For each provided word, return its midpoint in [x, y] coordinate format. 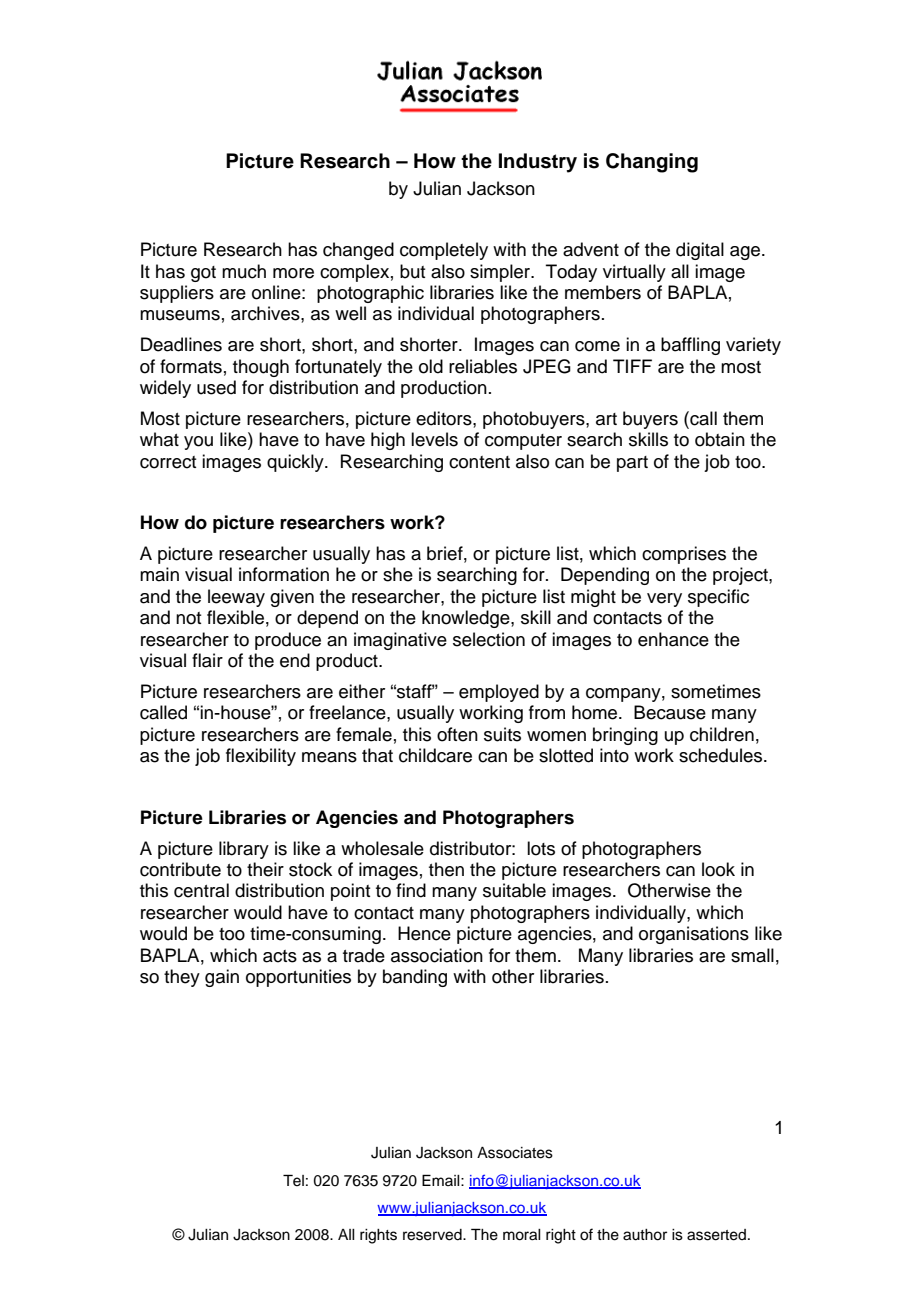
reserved [433, 1235]
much [244, 271]
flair [207, 660]
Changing [652, 163]
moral [522, 1235]
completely [444, 251]
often [457, 734]
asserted [716, 1235]
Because [670, 712]
